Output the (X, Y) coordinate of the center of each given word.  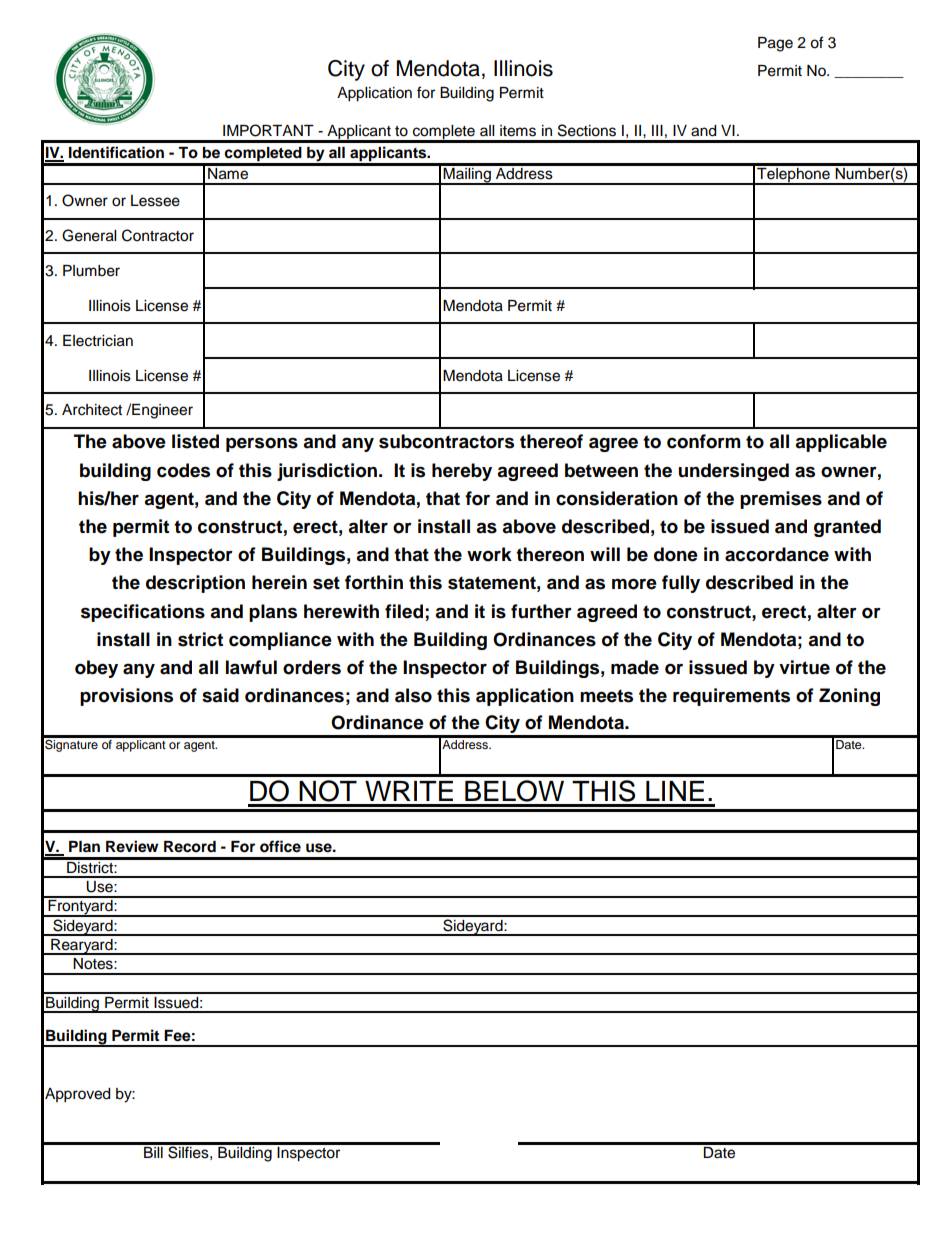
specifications (143, 613)
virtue (804, 667)
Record (190, 847)
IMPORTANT (268, 130)
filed (404, 611)
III (657, 130)
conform (704, 441)
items (518, 131)
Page (775, 44)
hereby (462, 472)
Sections (587, 130)
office (280, 846)
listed (195, 441)
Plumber (91, 271)
